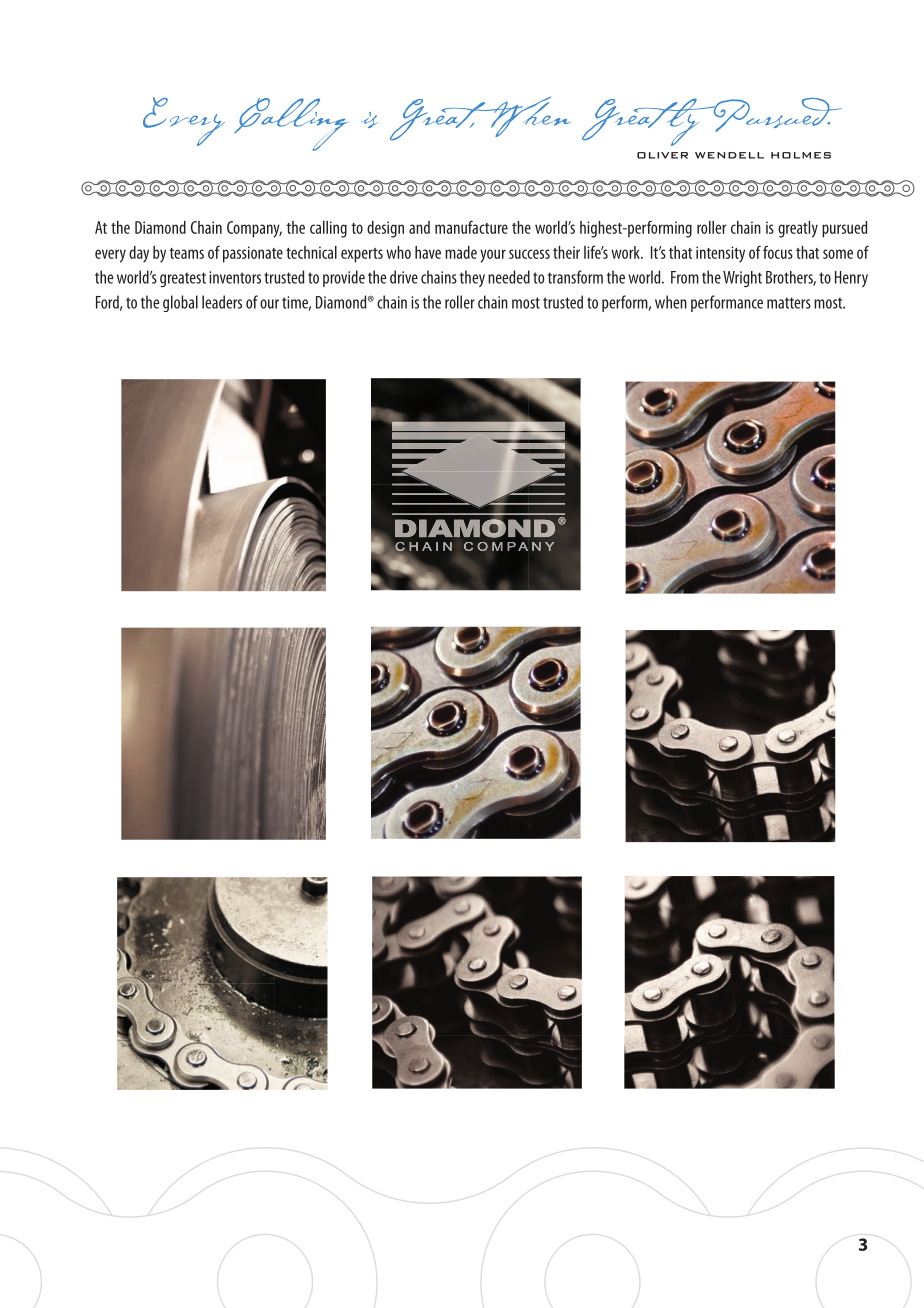 The height and width of the image is (1308, 924). I want to click on OLIVER, so click(662, 155).
